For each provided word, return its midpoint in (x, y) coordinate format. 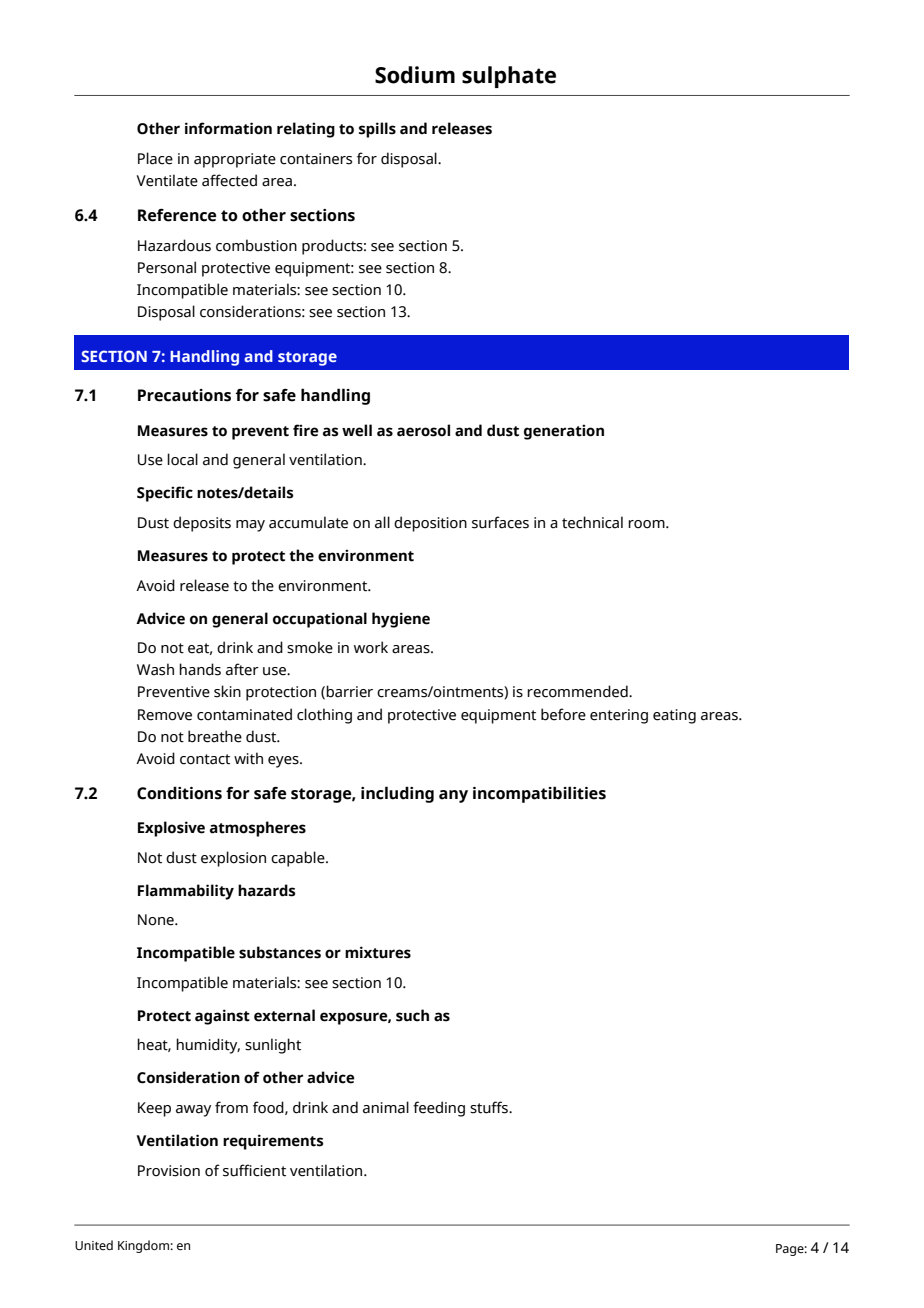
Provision (169, 1171)
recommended (578, 691)
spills (377, 130)
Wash (155, 669)
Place (155, 158)
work (371, 647)
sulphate (509, 77)
